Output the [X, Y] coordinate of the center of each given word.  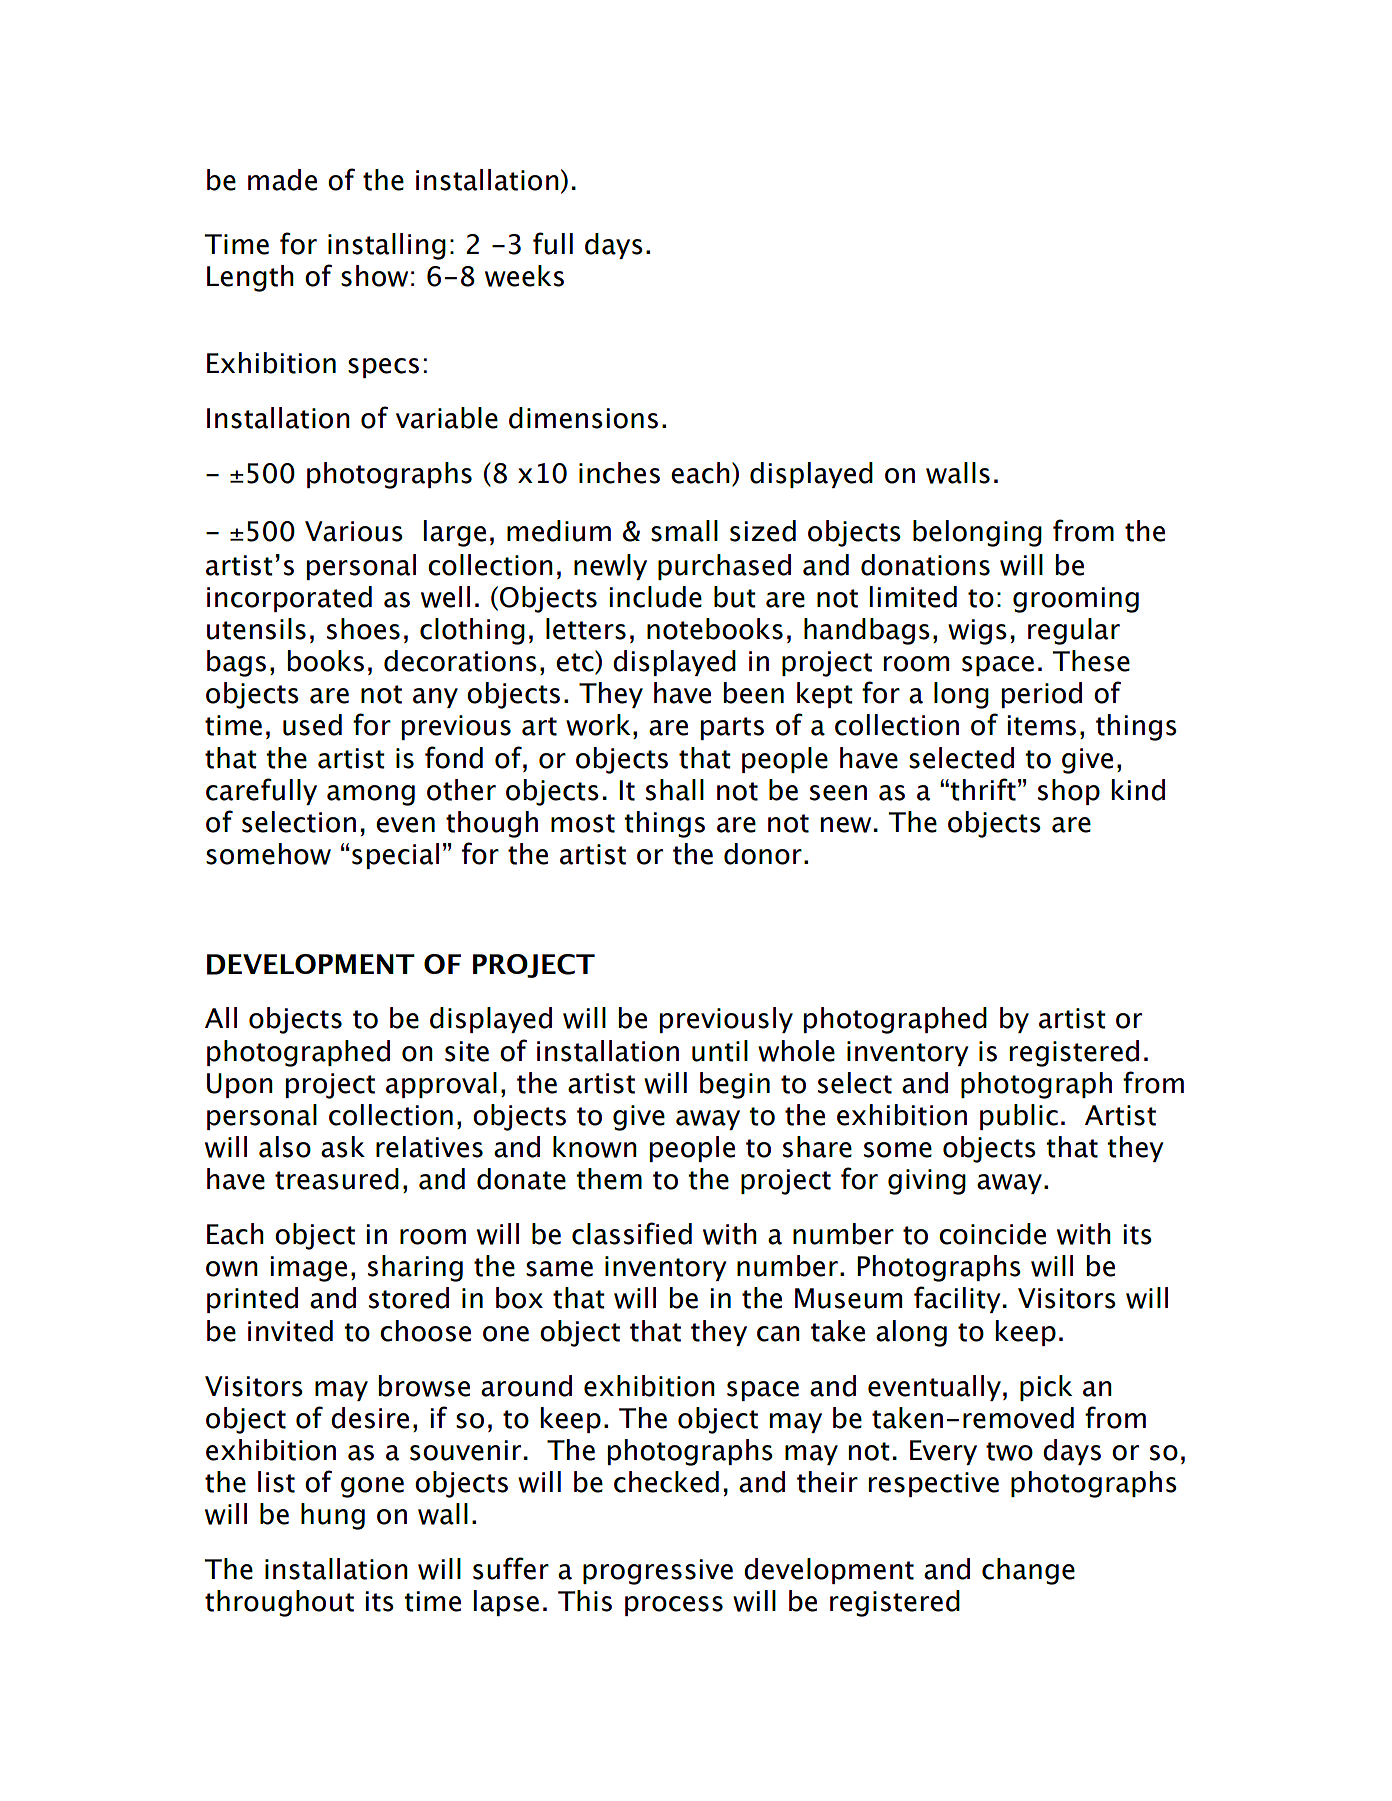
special [395, 856]
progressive [658, 1572]
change [1028, 1571]
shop [1069, 792]
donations [925, 565]
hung [333, 1516]
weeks [524, 276]
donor [763, 854]
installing [387, 246]
